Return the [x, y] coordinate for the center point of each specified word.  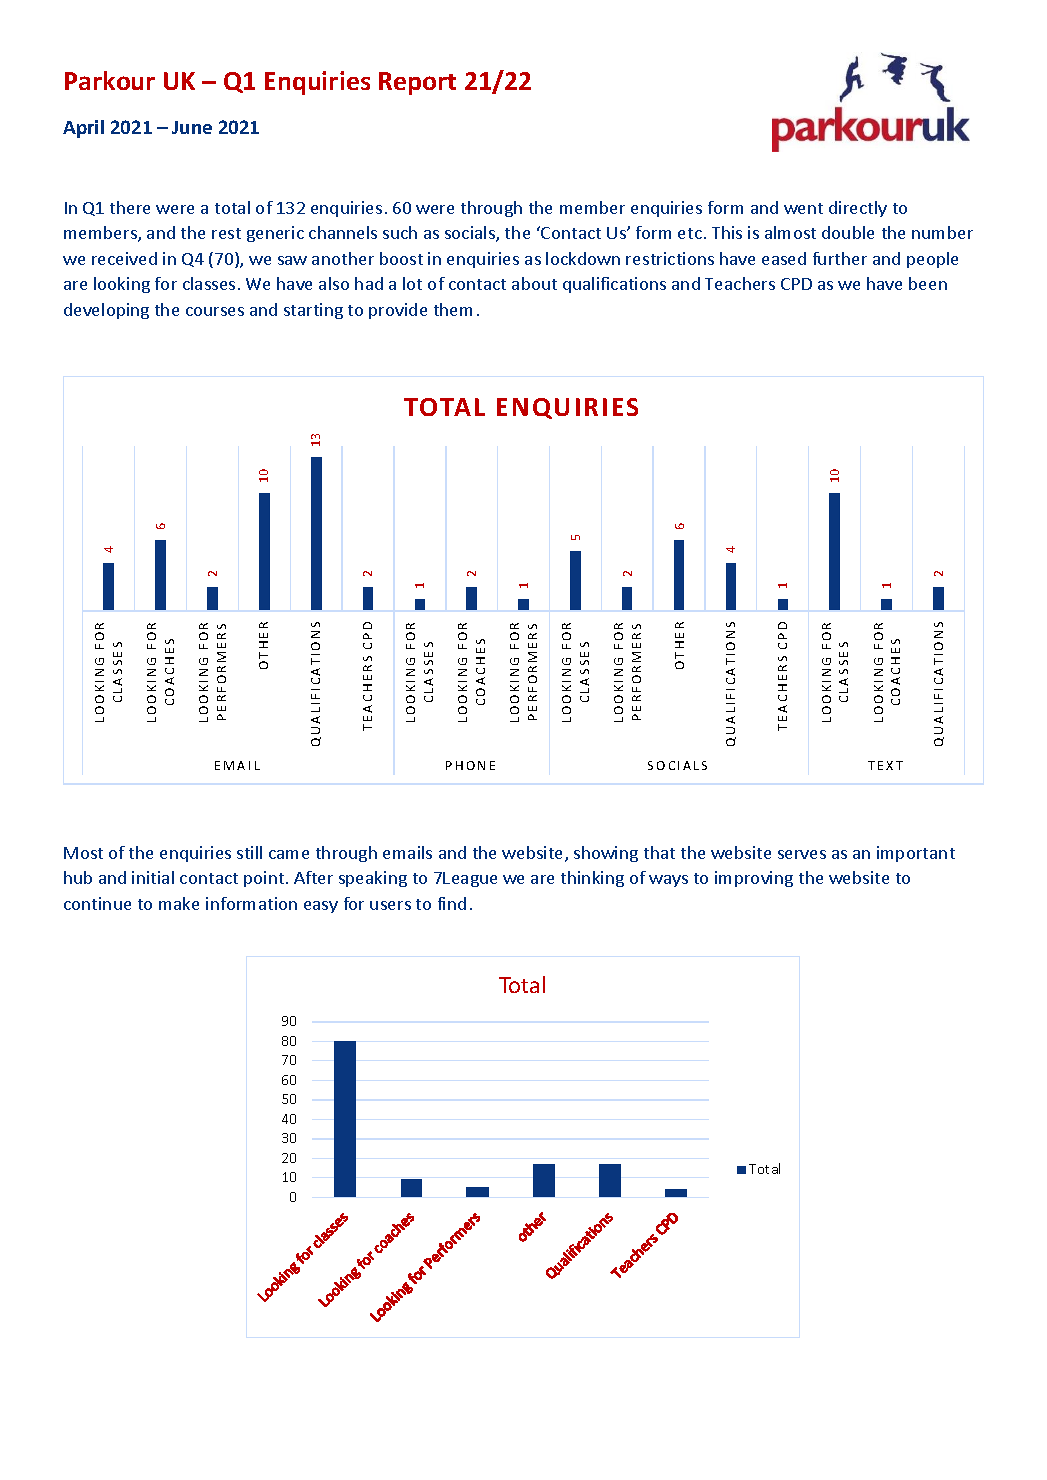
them [453, 309]
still [249, 852]
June [192, 127]
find [452, 903]
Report [417, 83]
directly [858, 209]
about [534, 283]
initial [153, 877]
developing [106, 311]
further [840, 258]
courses [215, 311]
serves [802, 854]
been [928, 283]
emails [407, 852]
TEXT [885, 765]
